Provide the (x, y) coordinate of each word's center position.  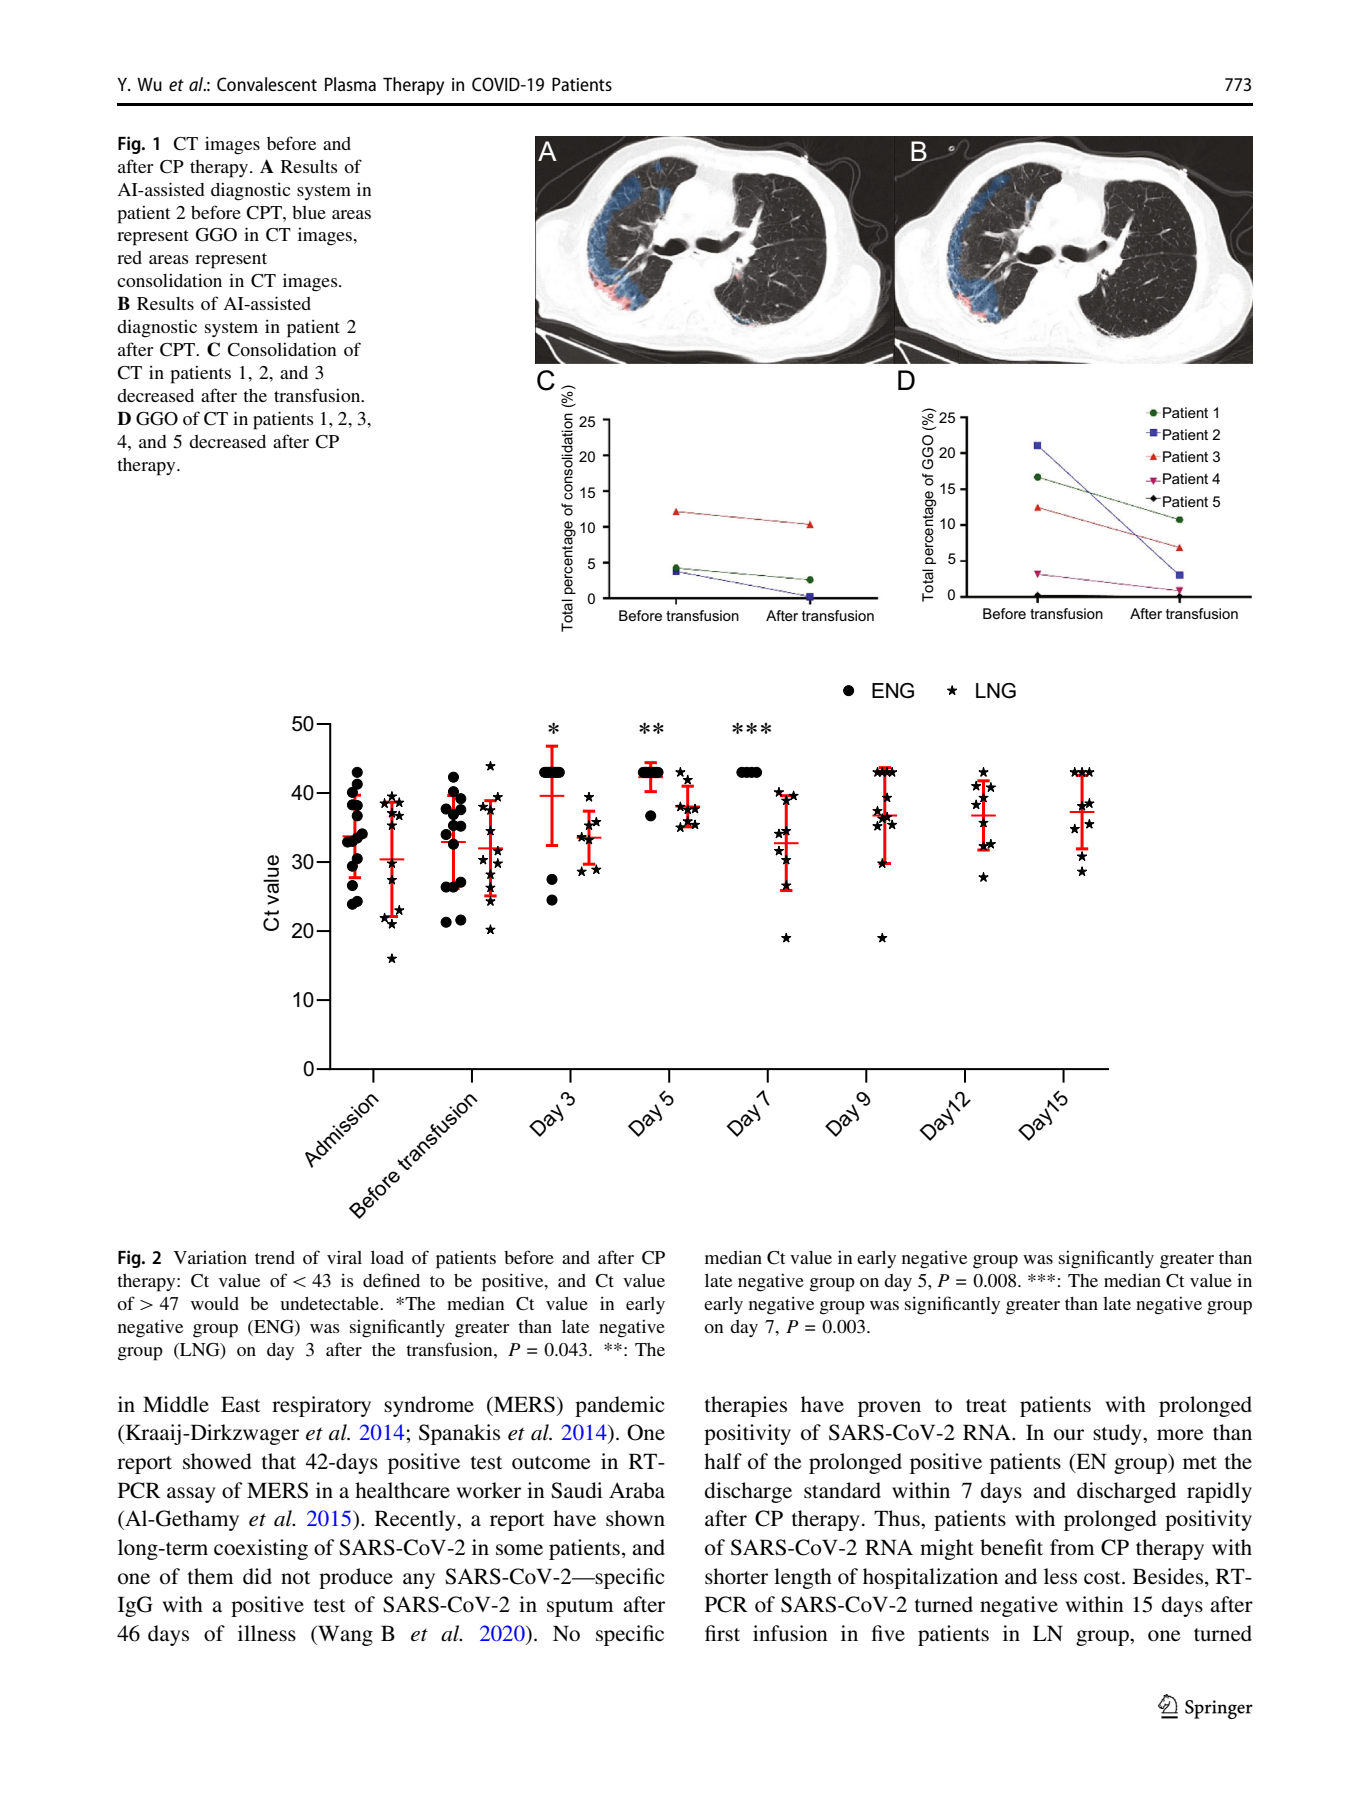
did (257, 1576)
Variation (210, 1257)
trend (275, 1257)
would (215, 1303)
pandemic (619, 1406)
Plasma (350, 84)
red (129, 257)
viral (344, 1257)
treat (986, 1406)
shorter (736, 1576)
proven (889, 1409)
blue (309, 212)
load (387, 1257)
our (1069, 1434)
